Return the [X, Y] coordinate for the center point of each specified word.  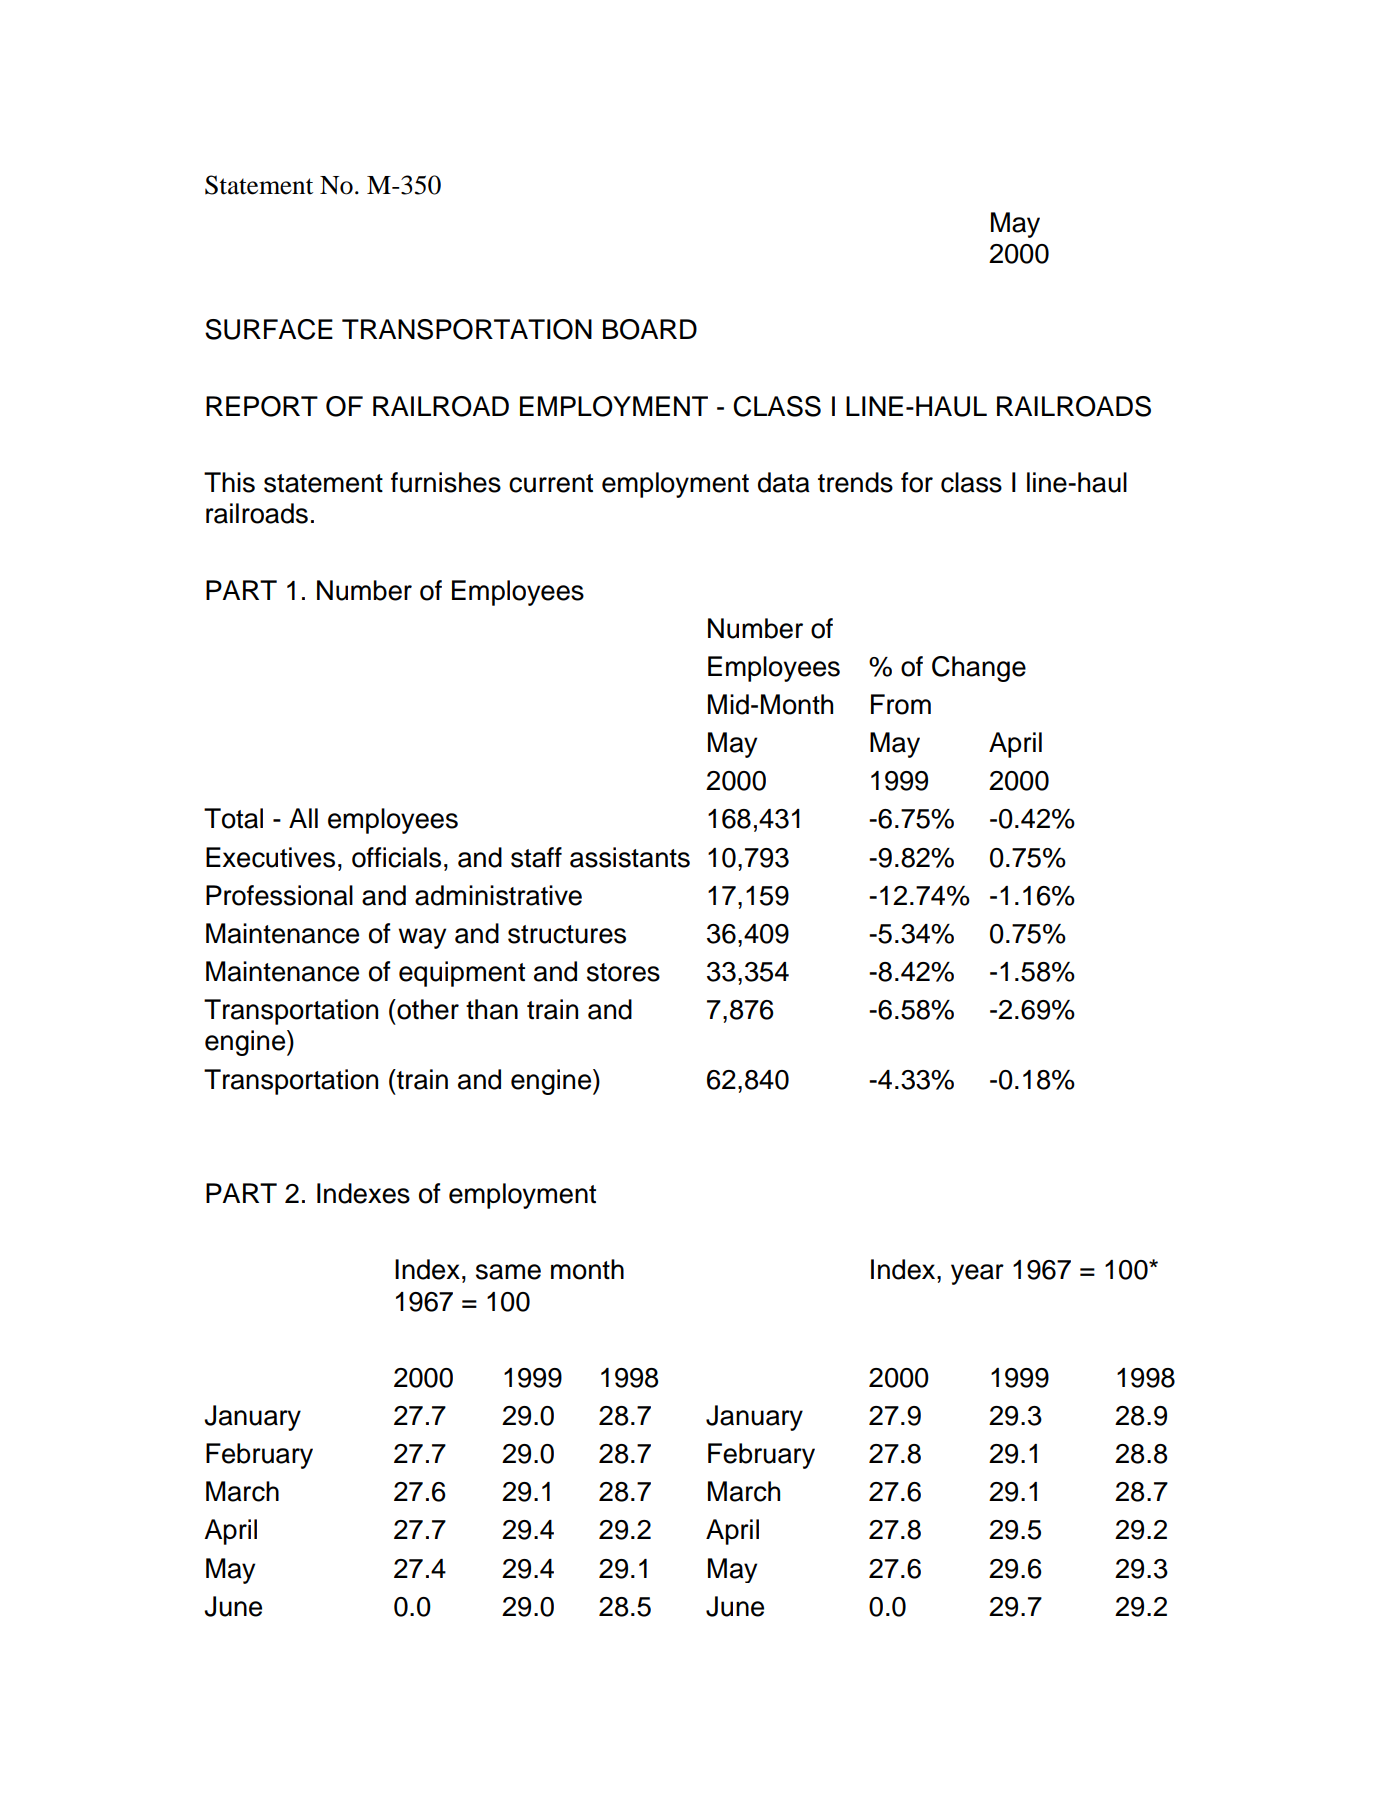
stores [623, 972]
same [508, 1272]
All [303, 818]
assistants [630, 857]
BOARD [650, 329]
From [901, 704]
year [977, 1274]
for [917, 482]
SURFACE [269, 329]
